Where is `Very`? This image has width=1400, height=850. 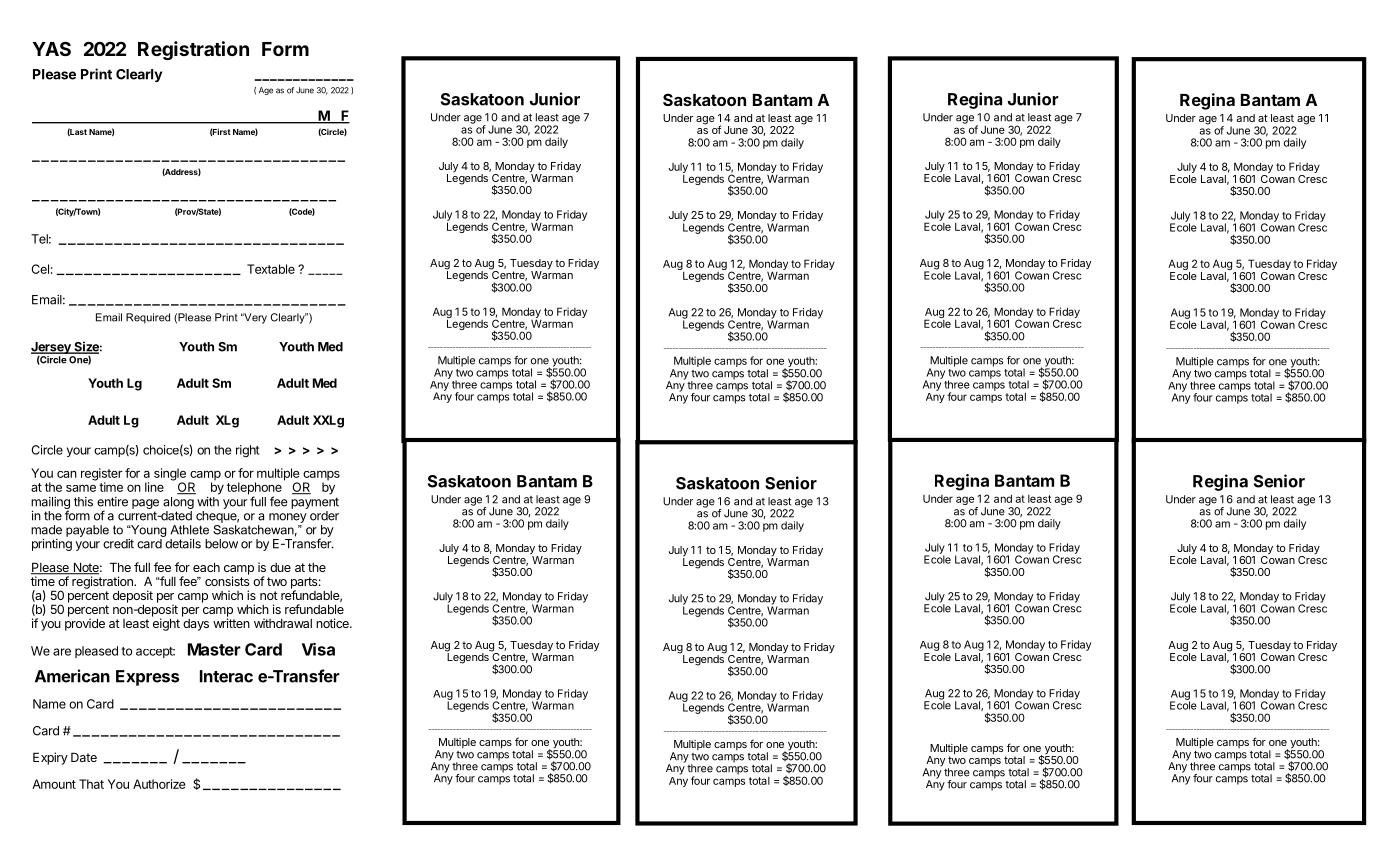
Very is located at coordinates (254, 318).
